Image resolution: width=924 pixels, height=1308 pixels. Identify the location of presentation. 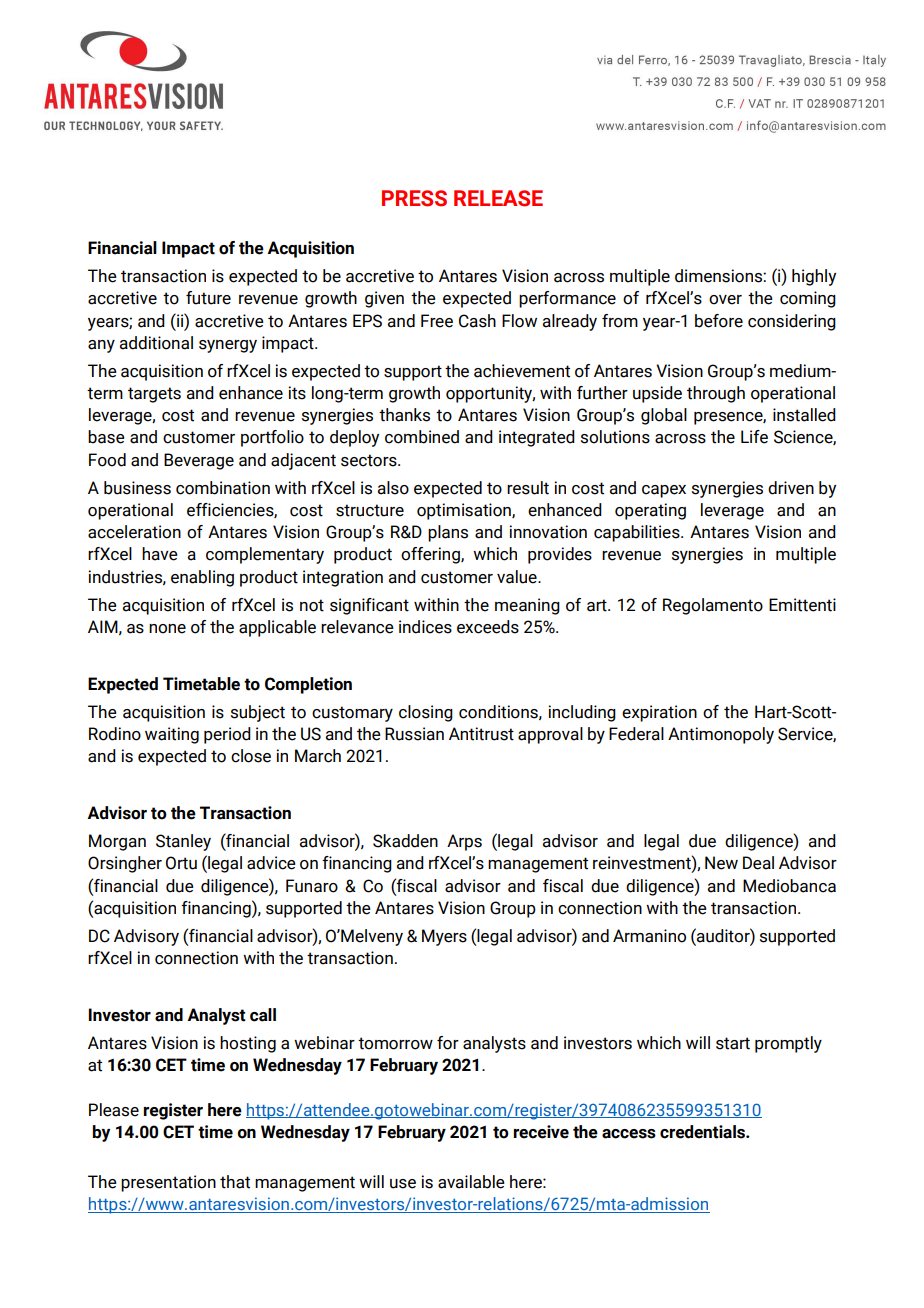
(168, 1183).
